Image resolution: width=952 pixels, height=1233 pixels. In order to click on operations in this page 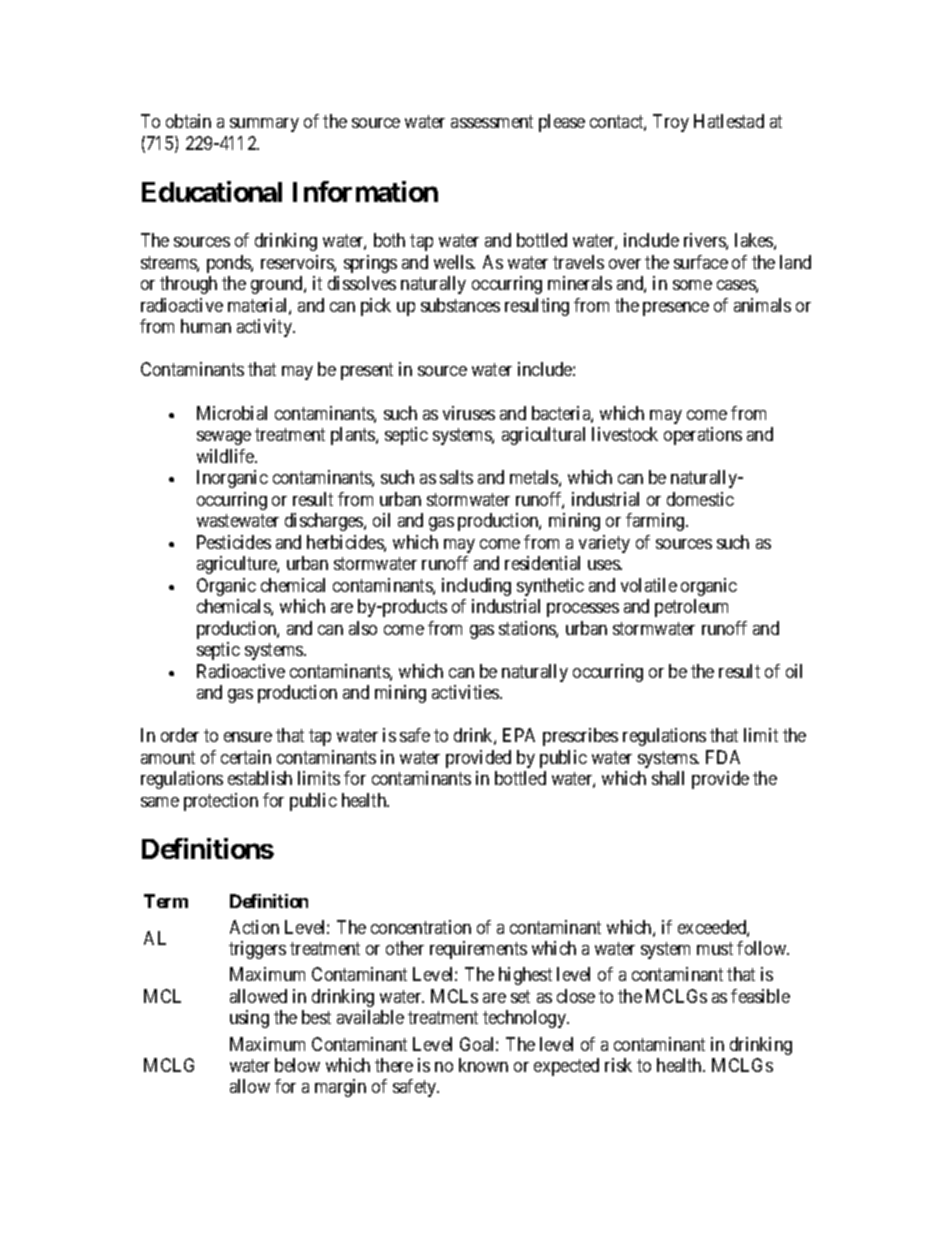, I will do `click(703, 436)`.
